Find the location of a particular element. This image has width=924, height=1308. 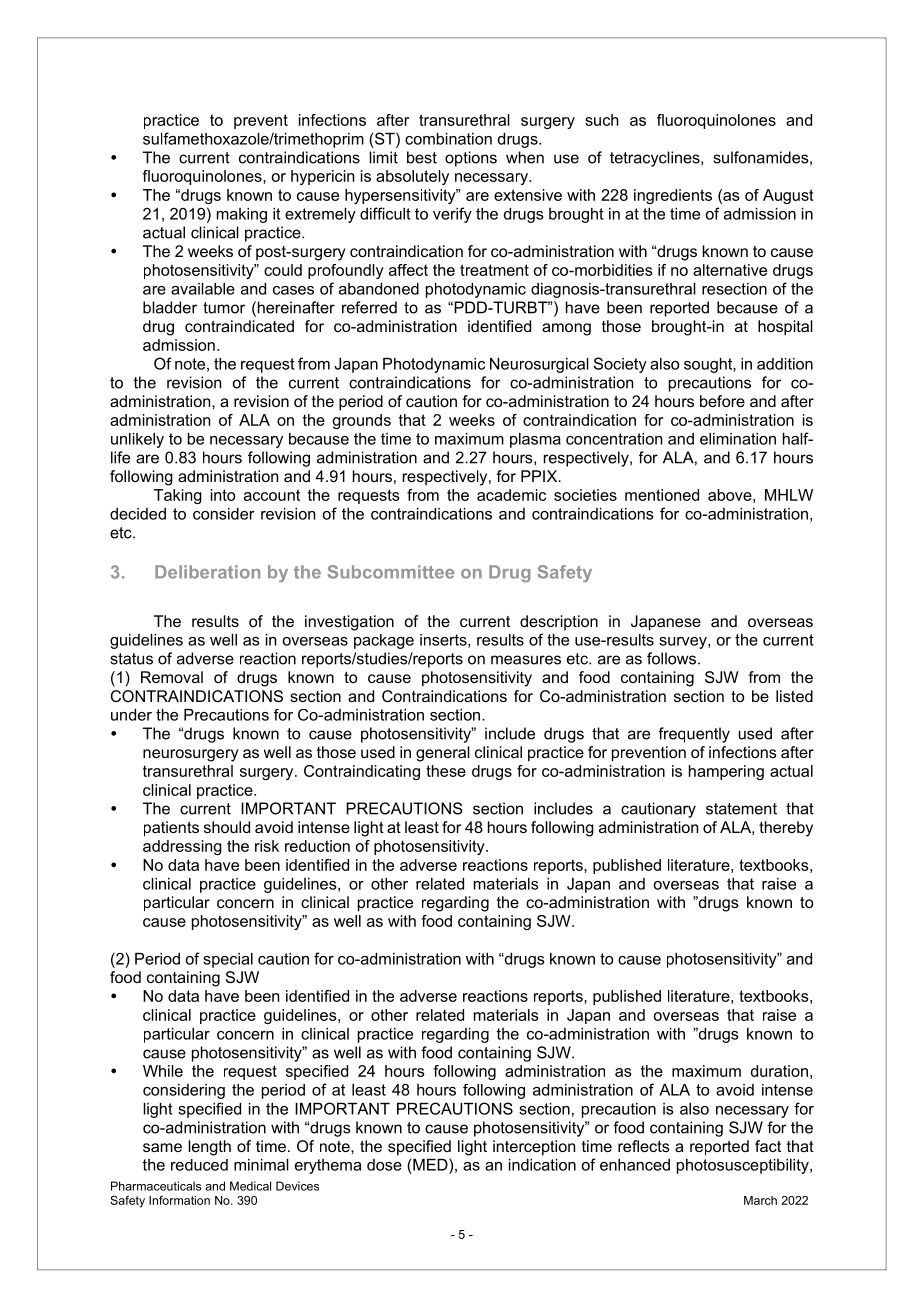

options is located at coordinates (471, 159).
